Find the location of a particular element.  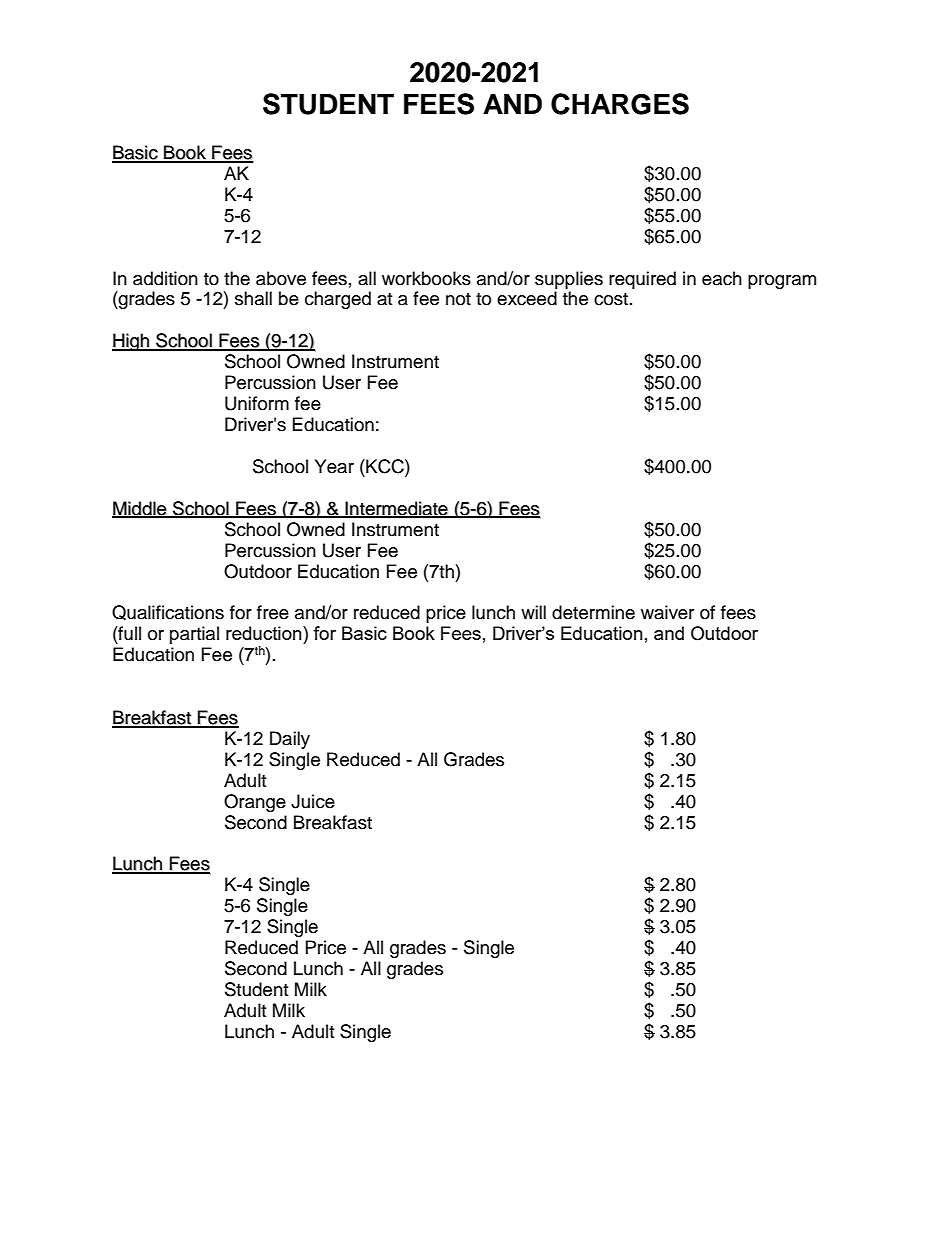

Daily is located at coordinates (290, 740).
